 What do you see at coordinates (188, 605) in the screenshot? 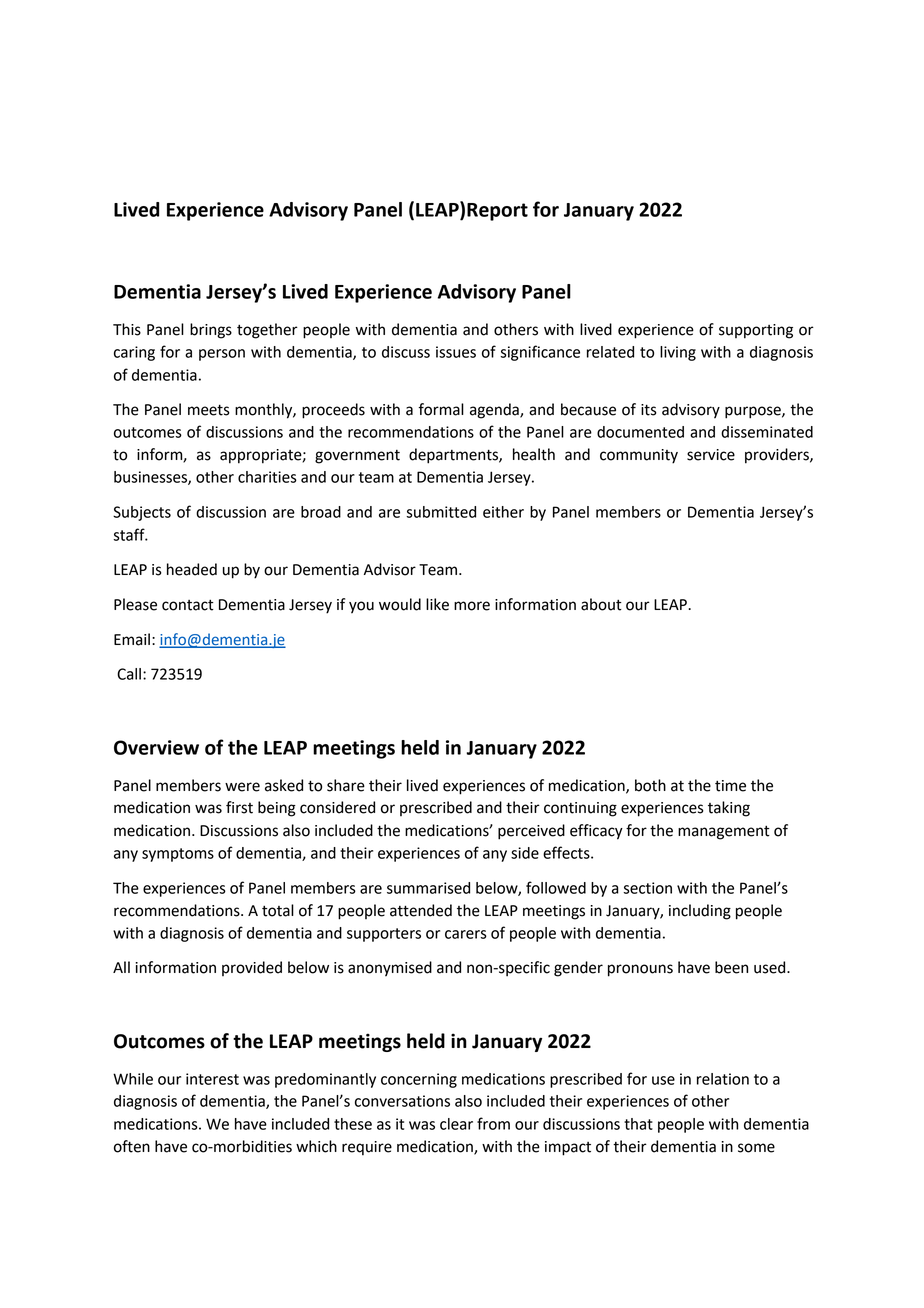
I see `contact` at bounding box center [188, 605].
